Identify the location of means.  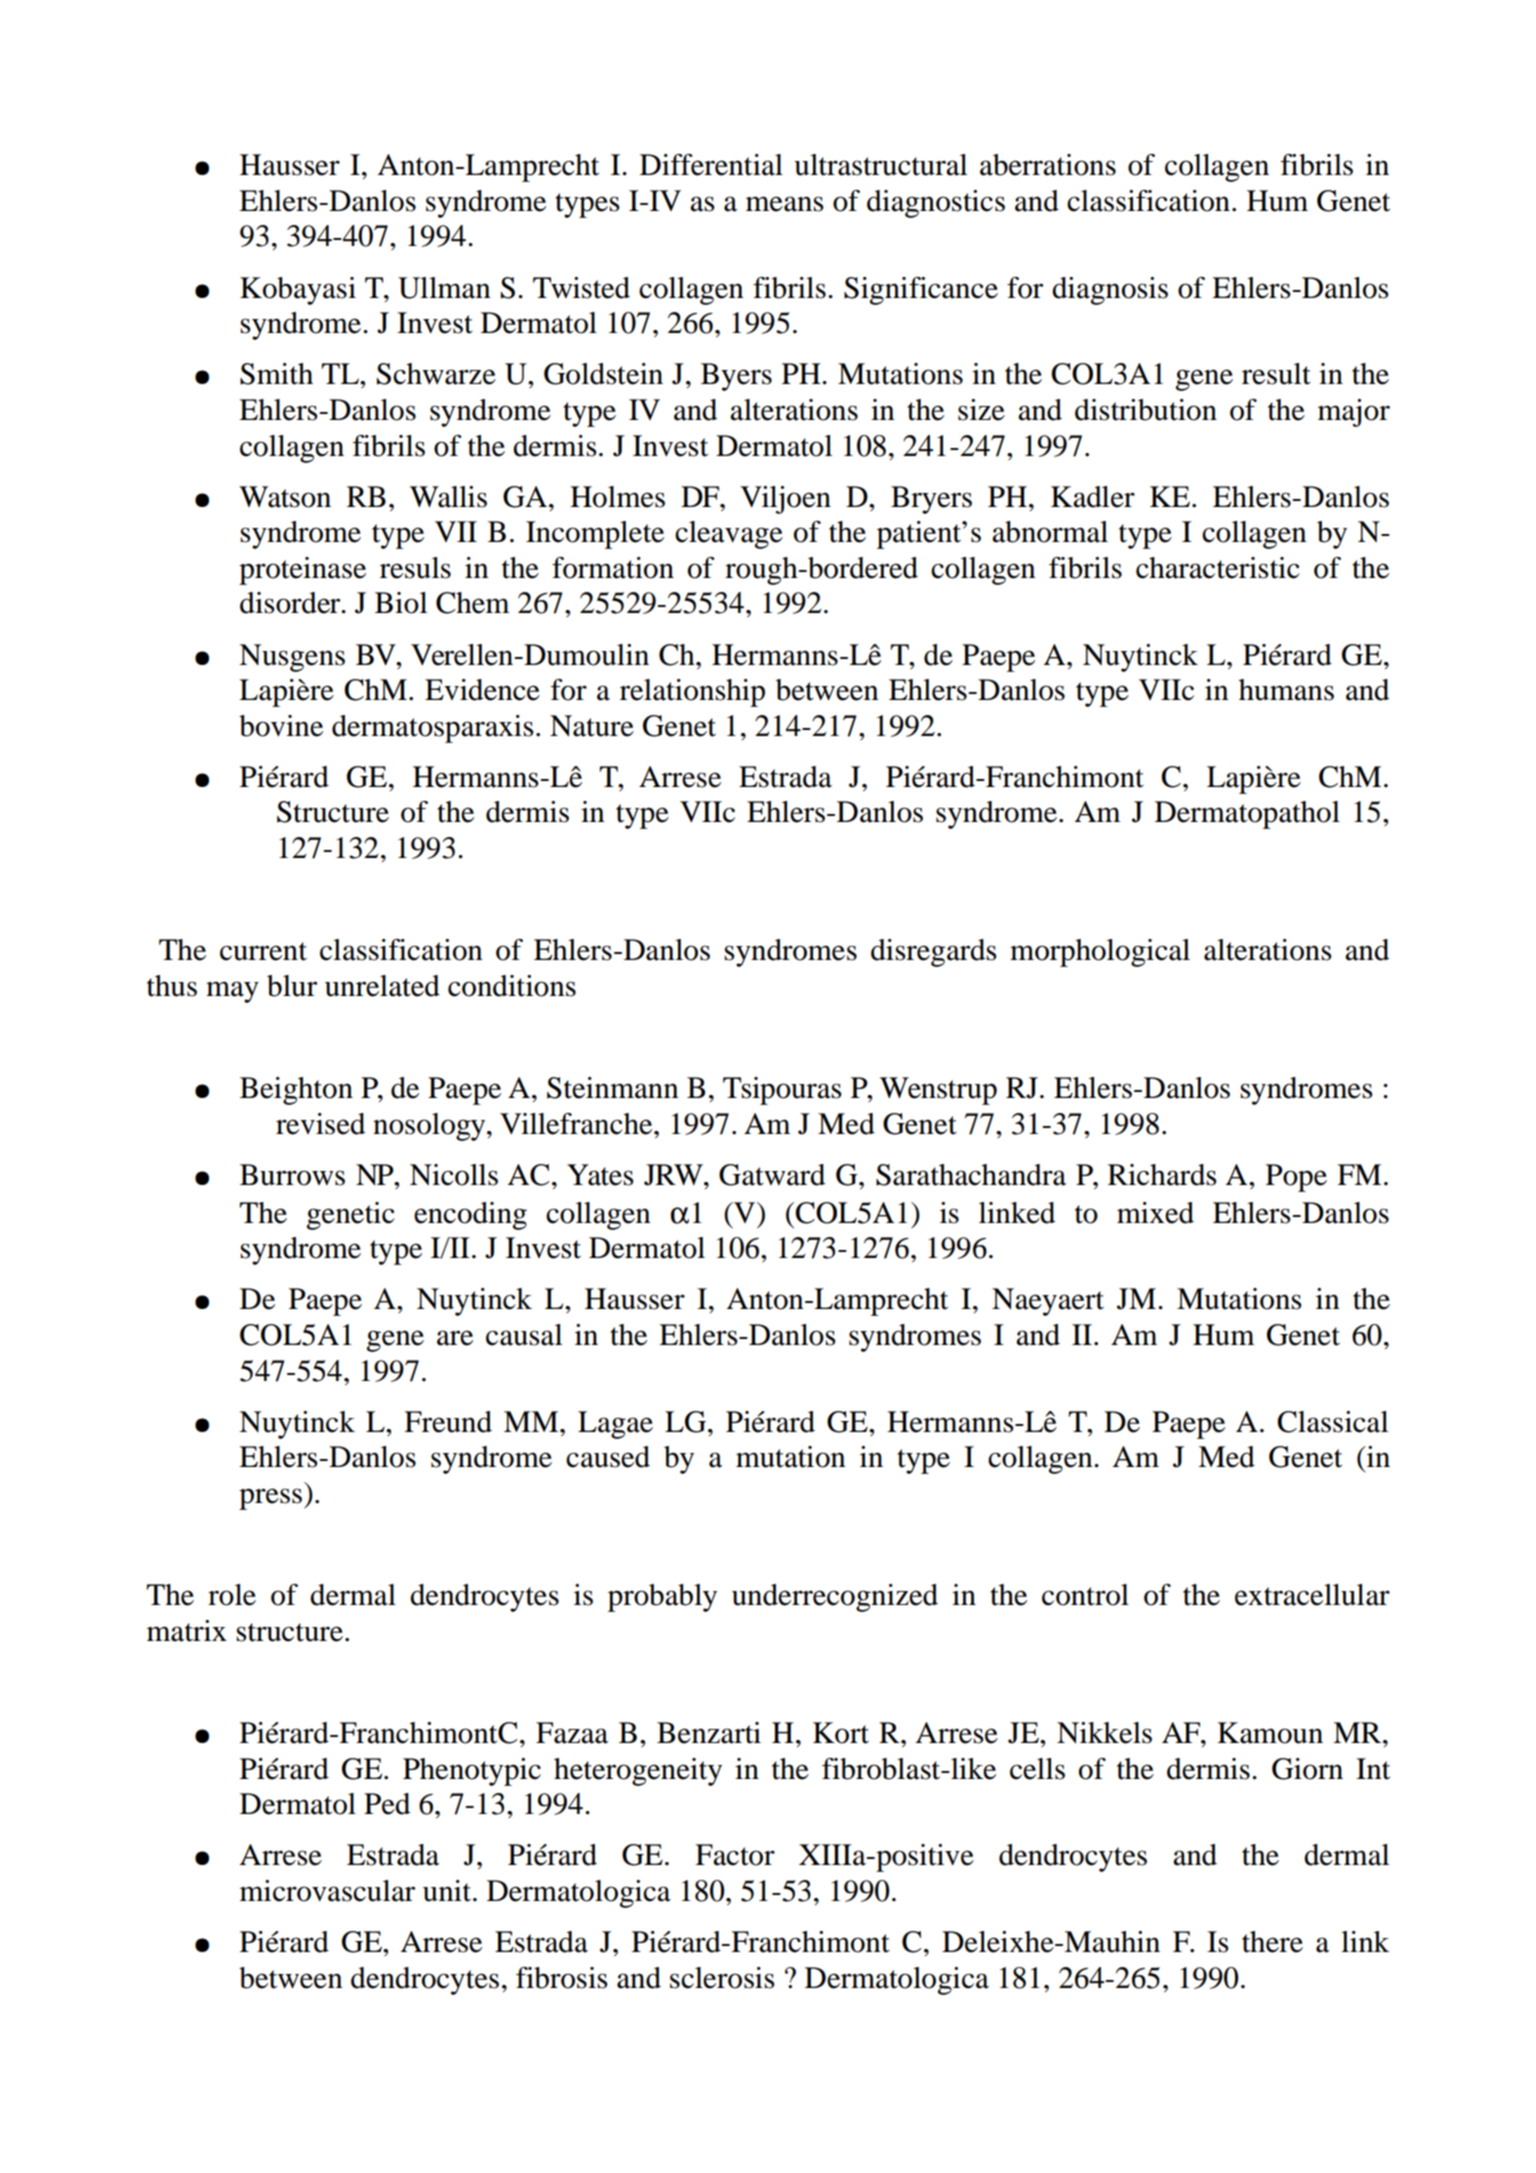
(785, 204).
